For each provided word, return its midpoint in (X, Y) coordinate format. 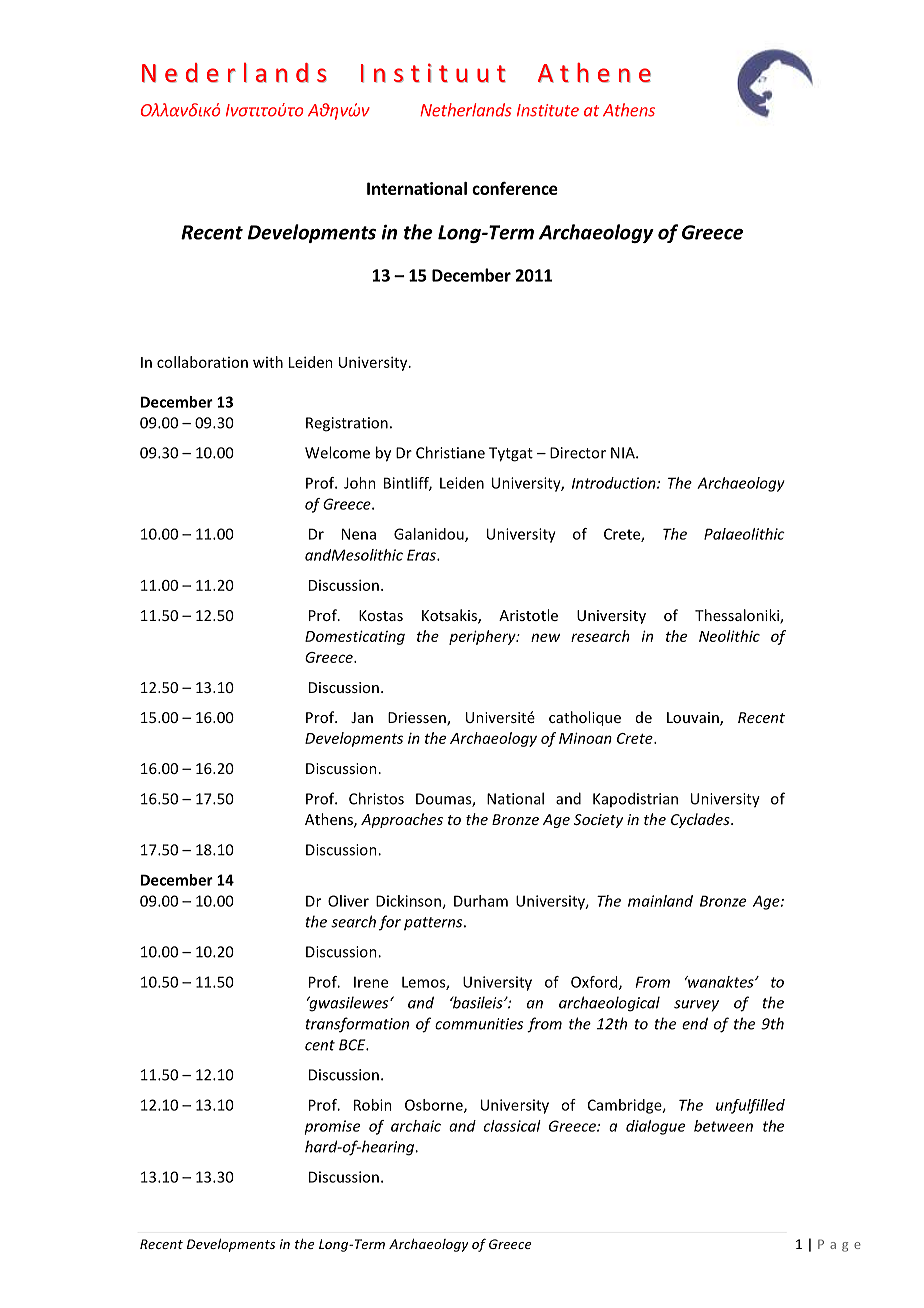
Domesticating (355, 637)
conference (515, 188)
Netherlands (466, 110)
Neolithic (729, 636)
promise (332, 1127)
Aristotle (528, 615)
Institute (548, 110)
